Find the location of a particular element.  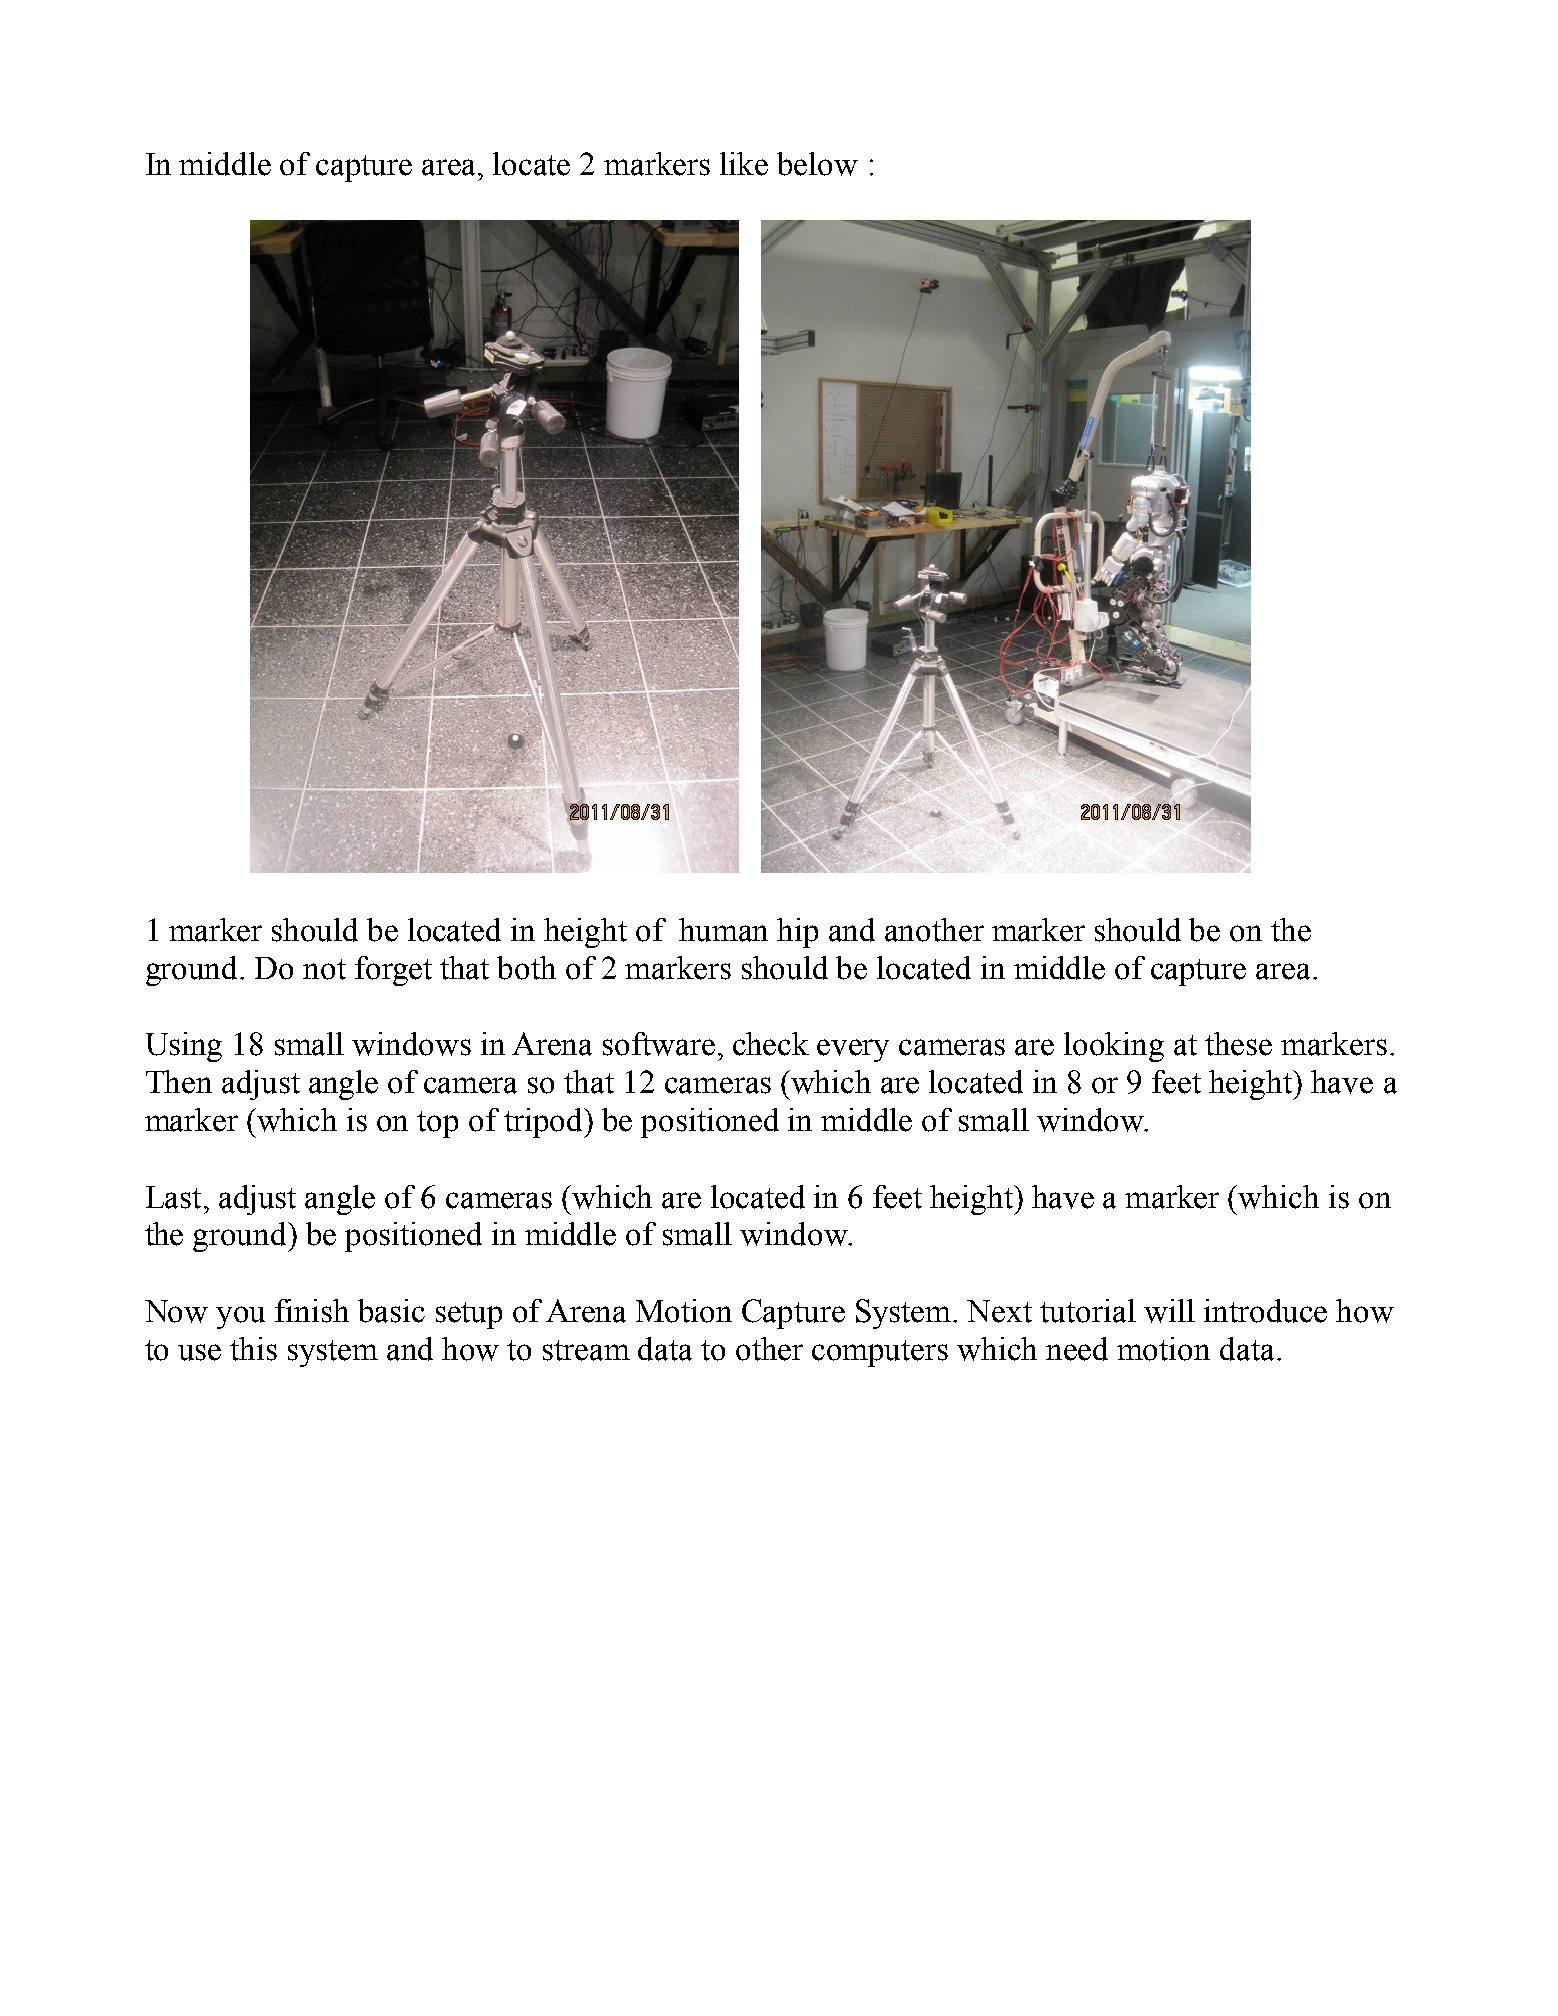

hip is located at coordinates (797, 933).
